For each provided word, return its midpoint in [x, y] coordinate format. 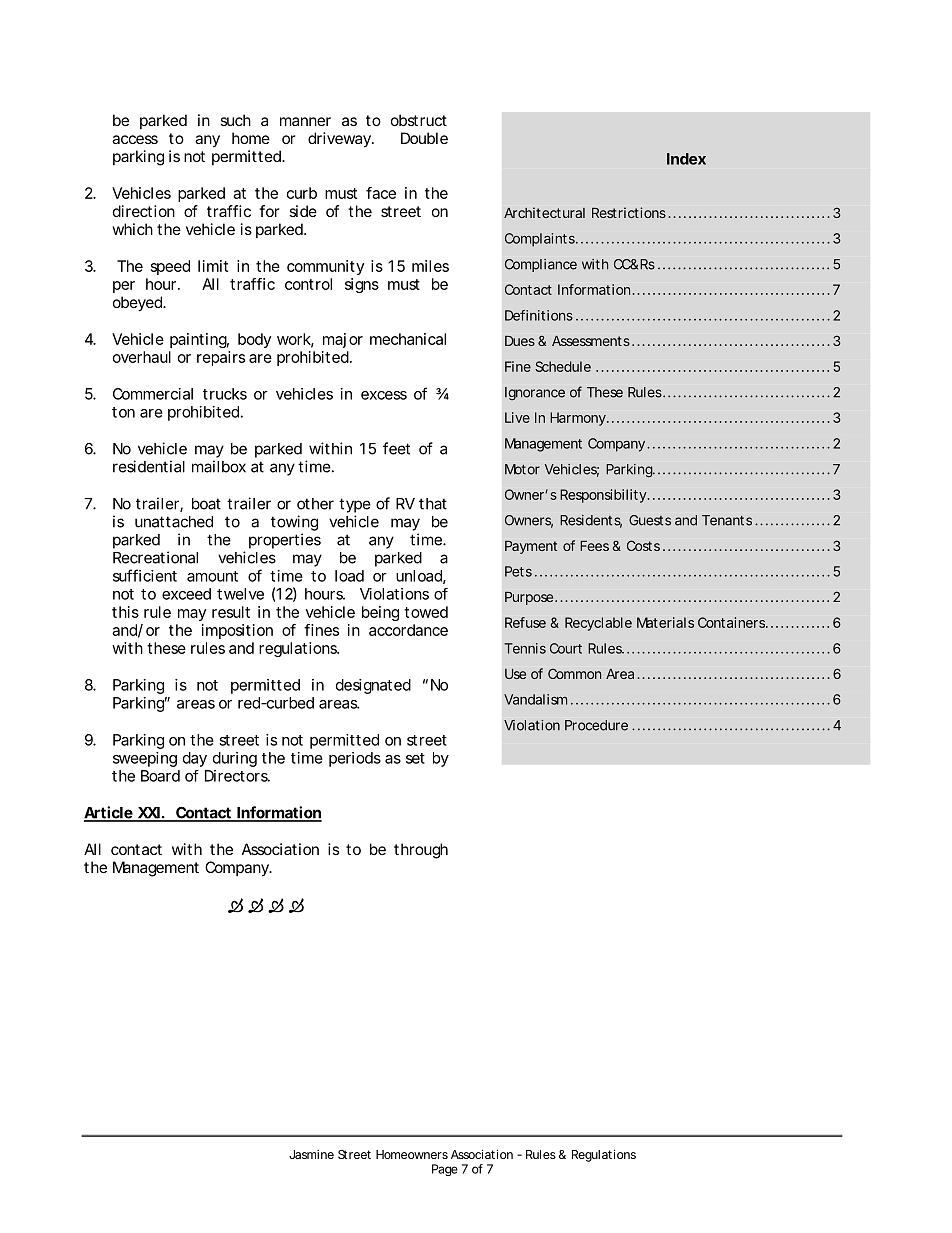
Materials [665, 622]
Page [445, 1170]
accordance [408, 630]
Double [424, 138]
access [135, 139]
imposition [237, 631]
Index [686, 159]
